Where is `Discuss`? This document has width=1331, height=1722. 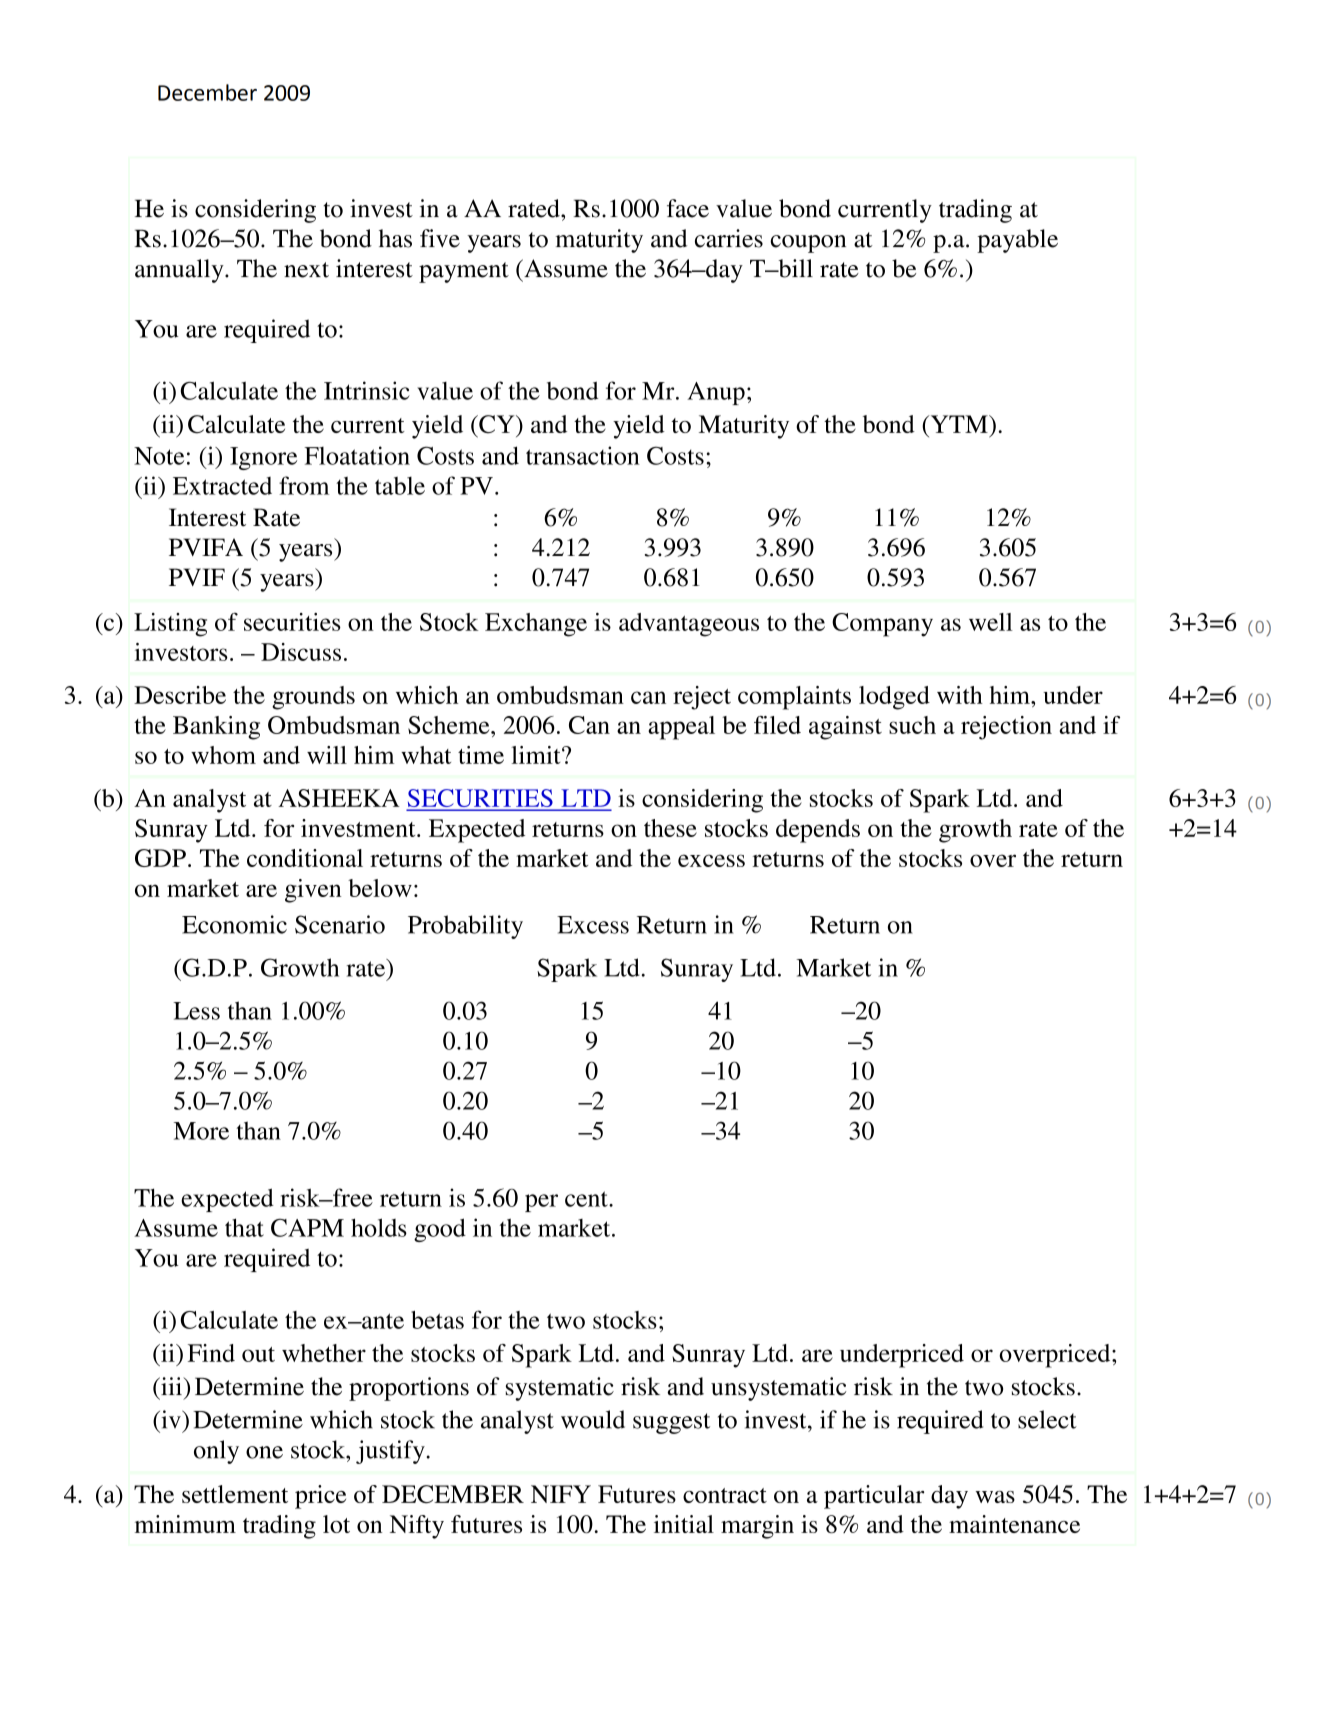 Discuss is located at coordinates (301, 652).
